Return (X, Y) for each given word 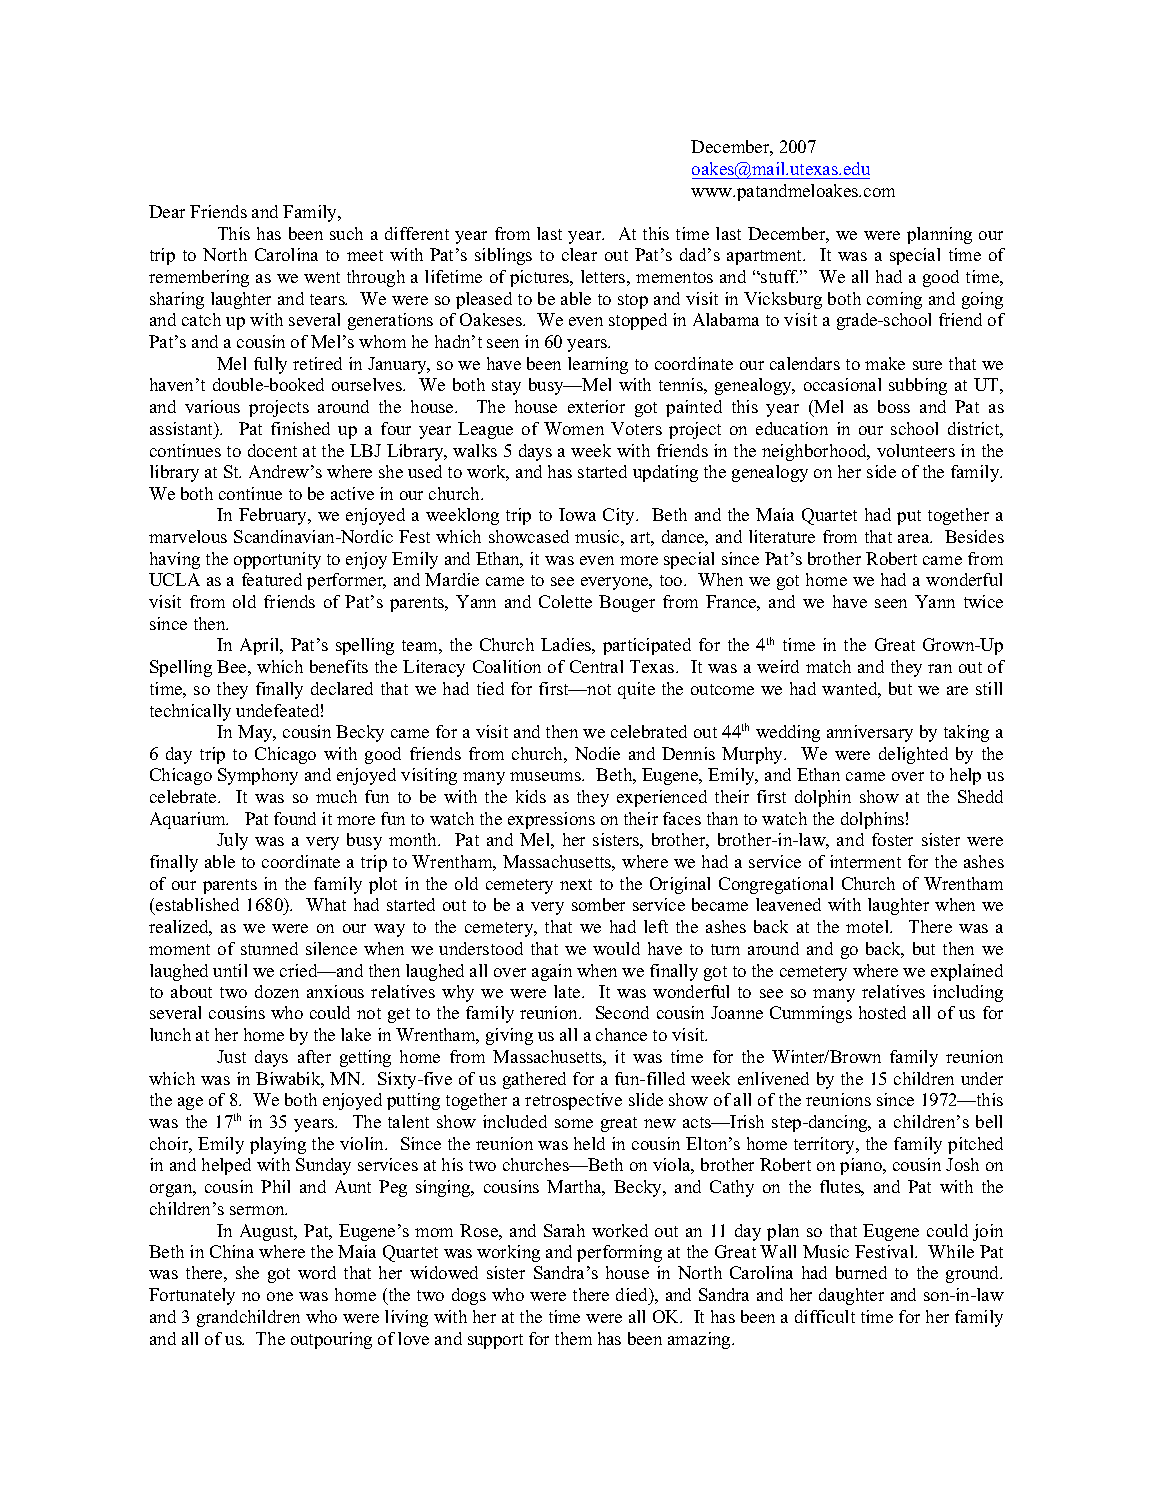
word (317, 1272)
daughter (851, 1296)
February (274, 516)
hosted (882, 1012)
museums (546, 776)
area (915, 538)
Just (231, 1056)
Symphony (258, 776)
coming (894, 300)
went (322, 277)
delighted (913, 755)
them (573, 1338)
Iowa (577, 514)
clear (579, 254)
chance (621, 1034)
